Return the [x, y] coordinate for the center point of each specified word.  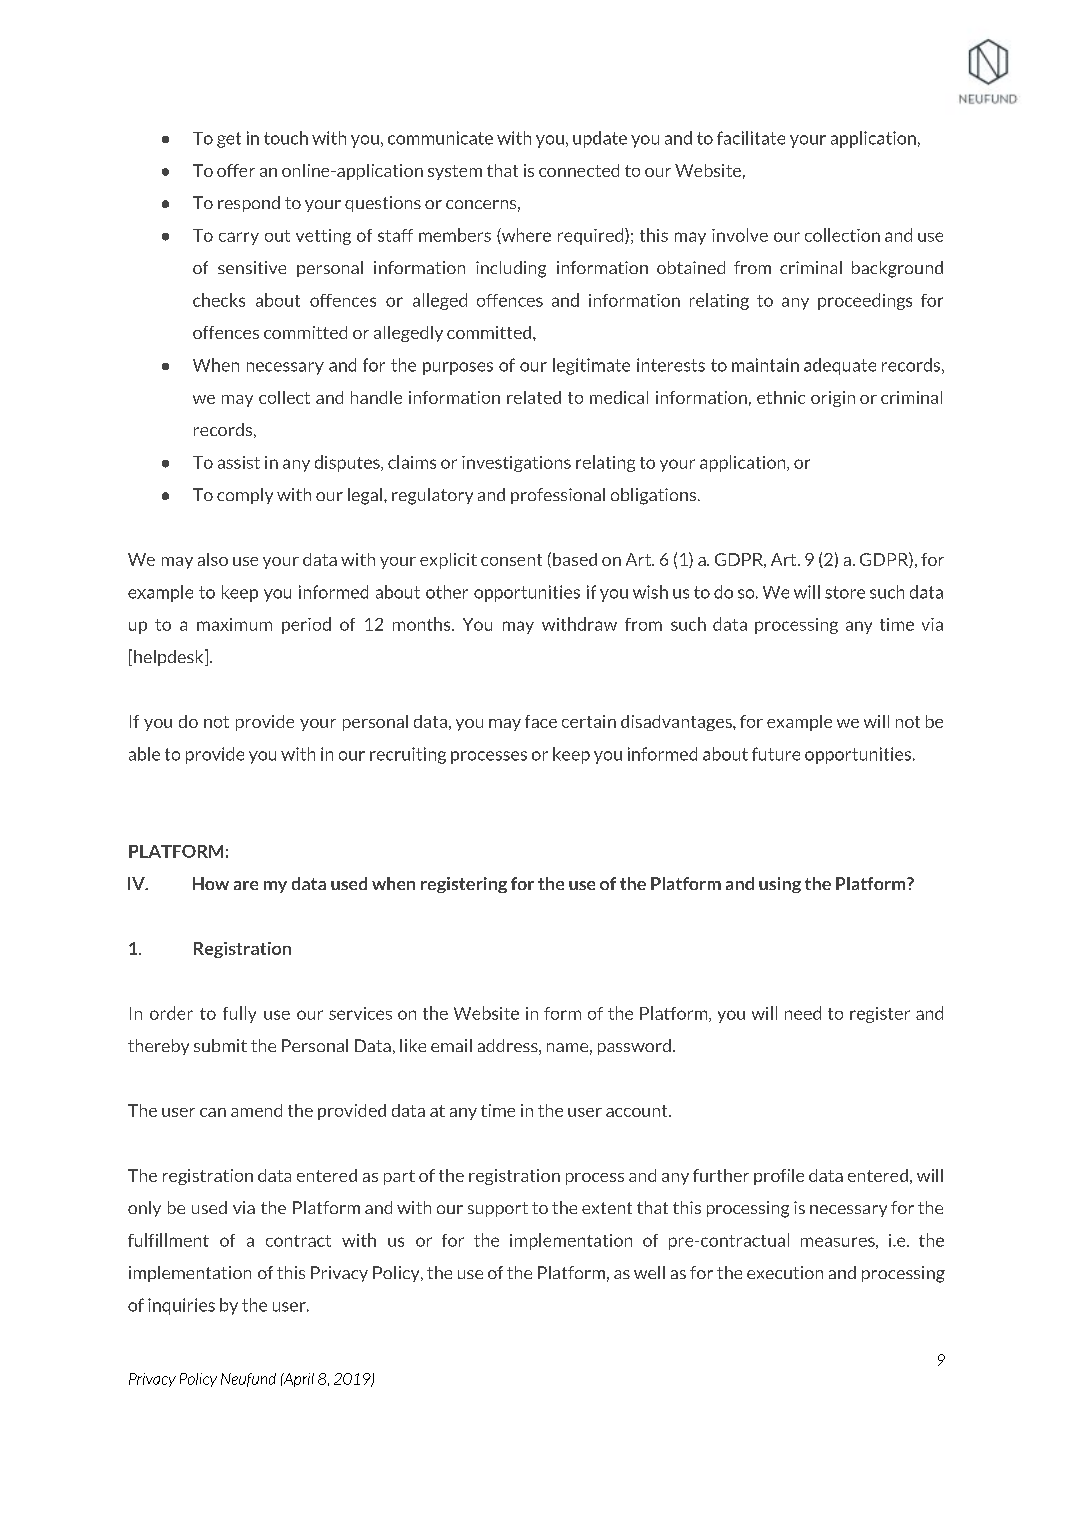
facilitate [751, 138]
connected [579, 170]
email [451, 1045]
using [780, 885]
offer [236, 170]
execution [785, 1272]
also [213, 559]
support [498, 1209]
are [246, 885]
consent [511, 560]
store [845, 592]
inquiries [181, 1306]
